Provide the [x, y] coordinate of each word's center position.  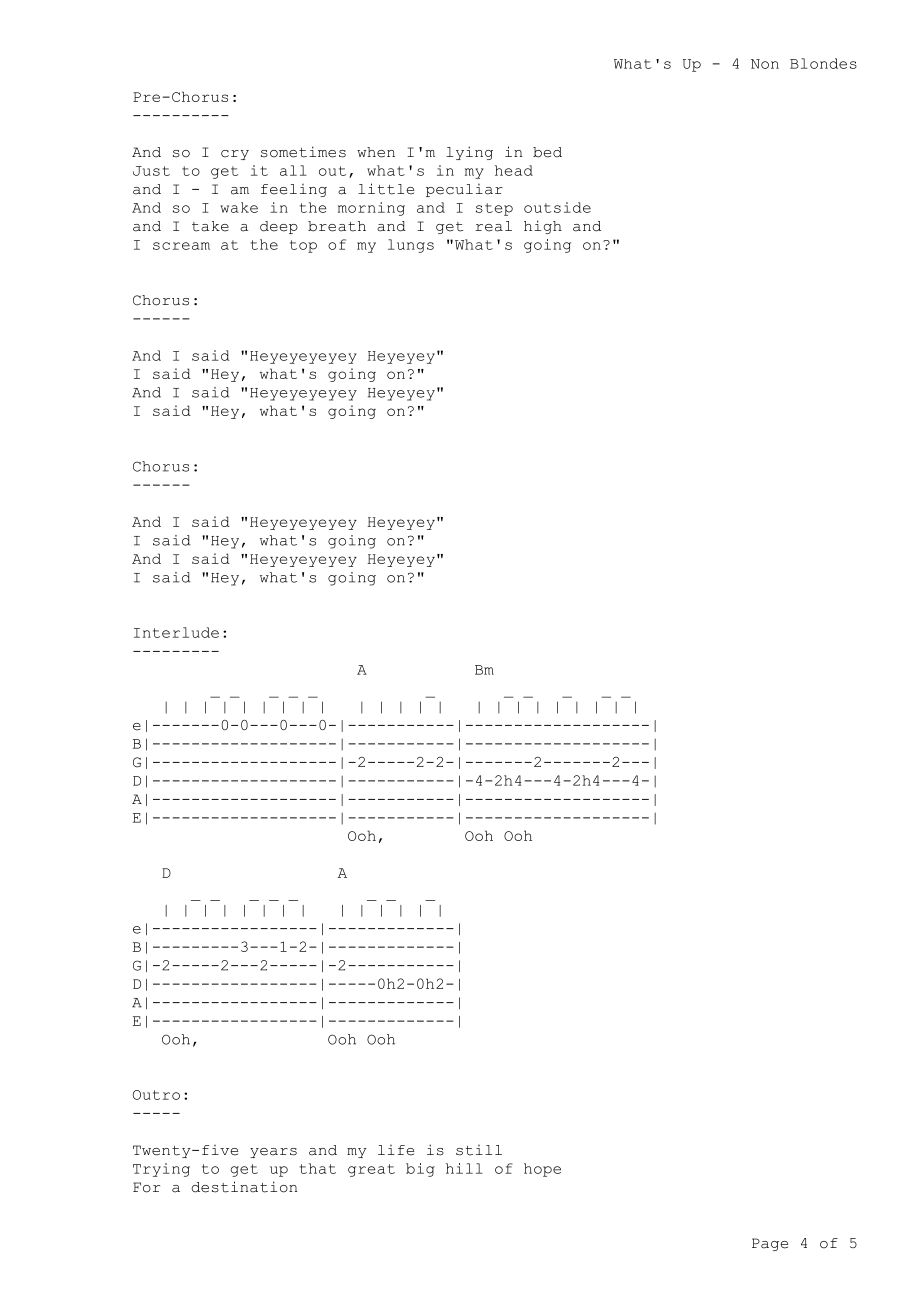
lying [469, 153]
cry [235, 155]
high [543, 227]
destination [244, 1187]
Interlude [176, 632]
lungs [411, 246]
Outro [156, 1095]
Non [765, 64]
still [479, 1150]
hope [542, 1170]
